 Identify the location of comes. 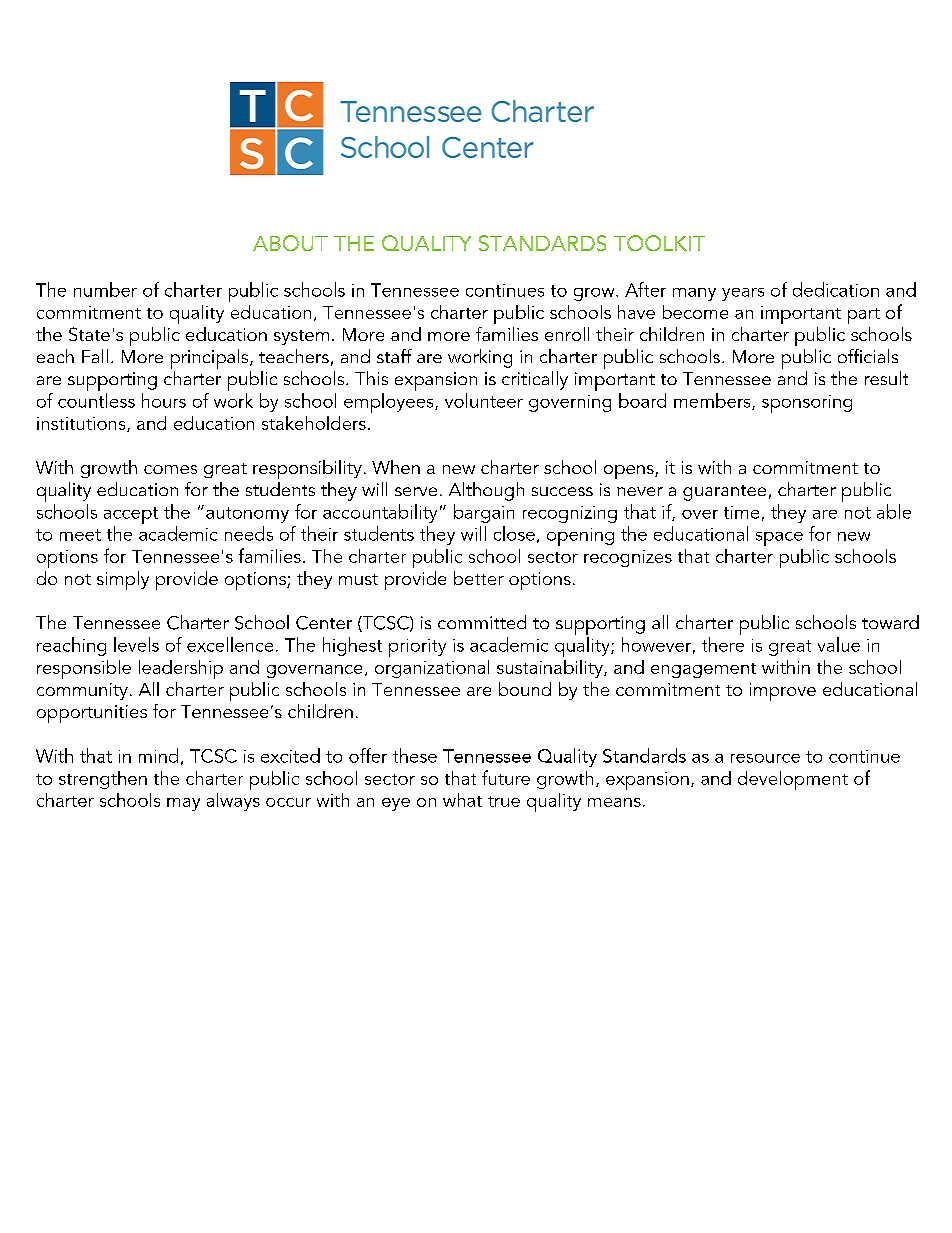
(170, 469).
